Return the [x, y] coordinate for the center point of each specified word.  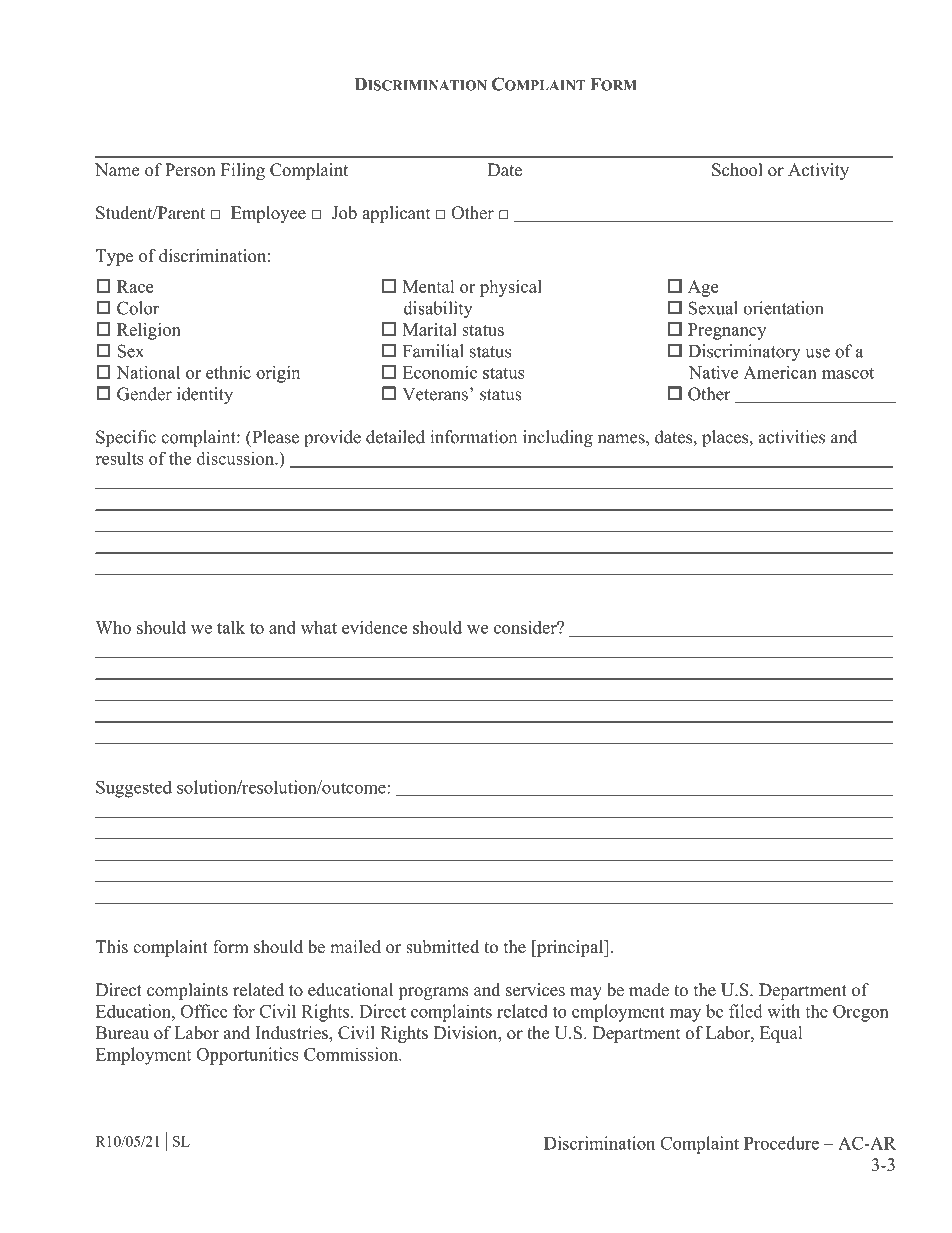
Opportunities [247, 1056]
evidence [374, 627]
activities [792, 437]
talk [231, 627]
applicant [396, 214]
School [737, 170]
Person [190, 170]
